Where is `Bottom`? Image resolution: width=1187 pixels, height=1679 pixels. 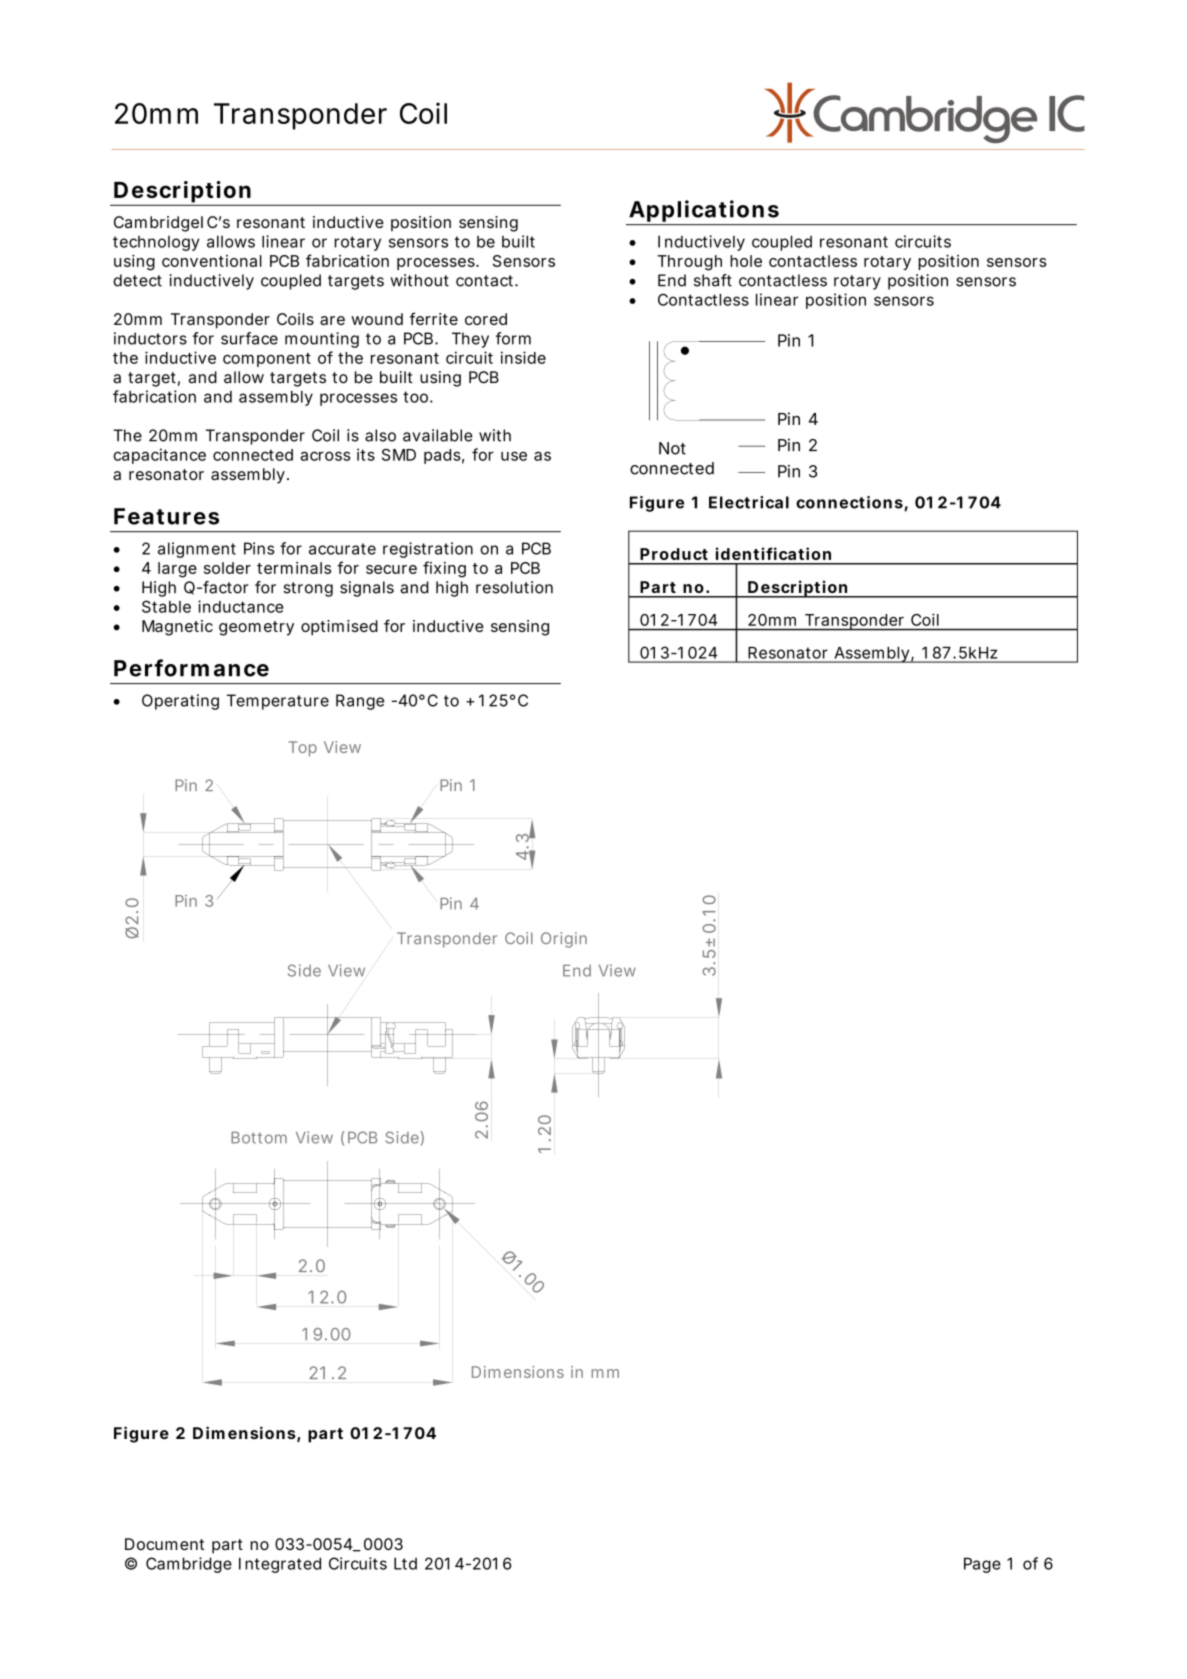
Bottom is located at coordinates (259, 1138).
